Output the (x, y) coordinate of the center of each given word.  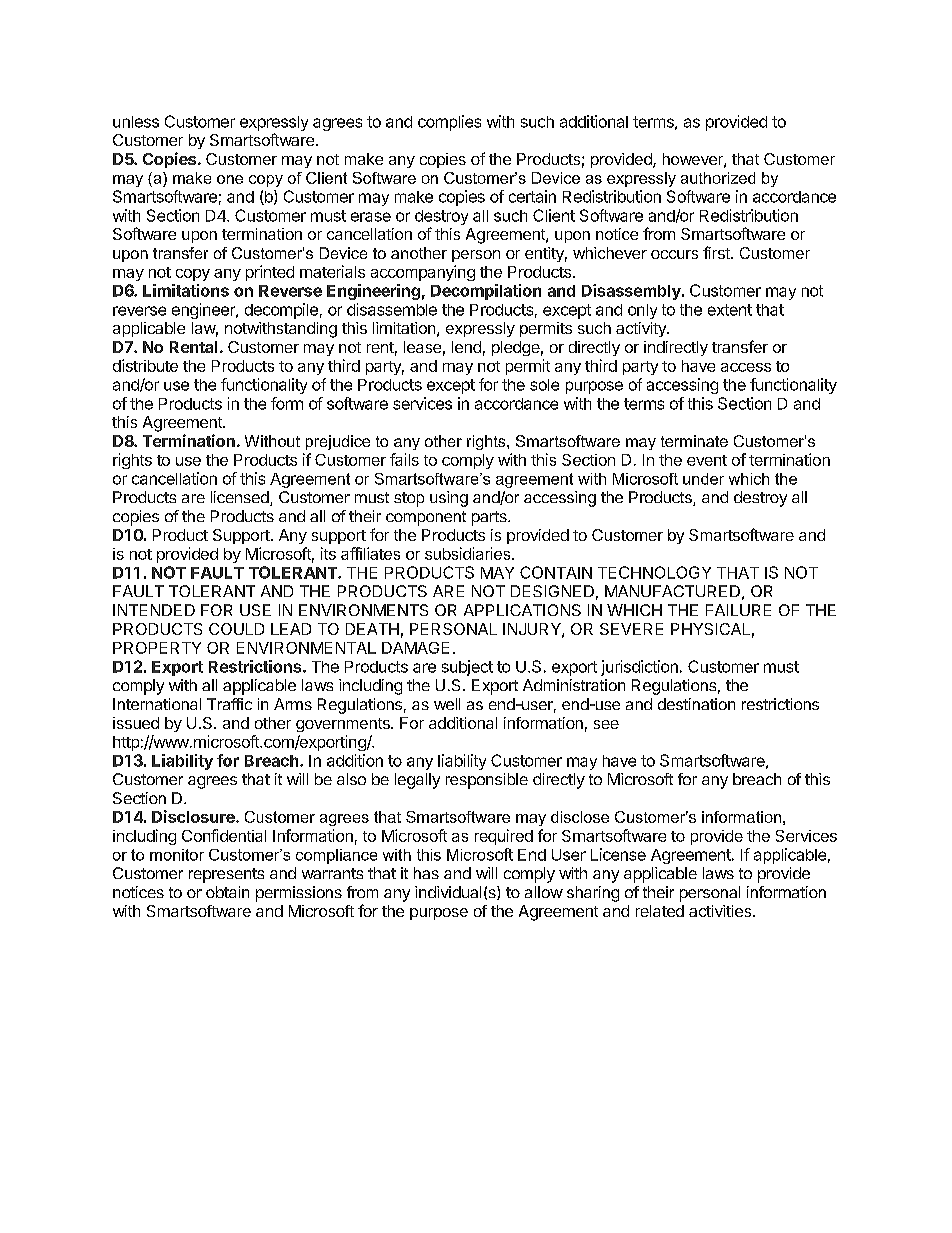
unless (136, 122)
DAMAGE (415, 648)
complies (449, 123)
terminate (694, 441)
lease (422, 347)
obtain (227, 892)
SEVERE (631, 629)
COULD (236, 629)
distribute (145, 365)
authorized (718, 178)
